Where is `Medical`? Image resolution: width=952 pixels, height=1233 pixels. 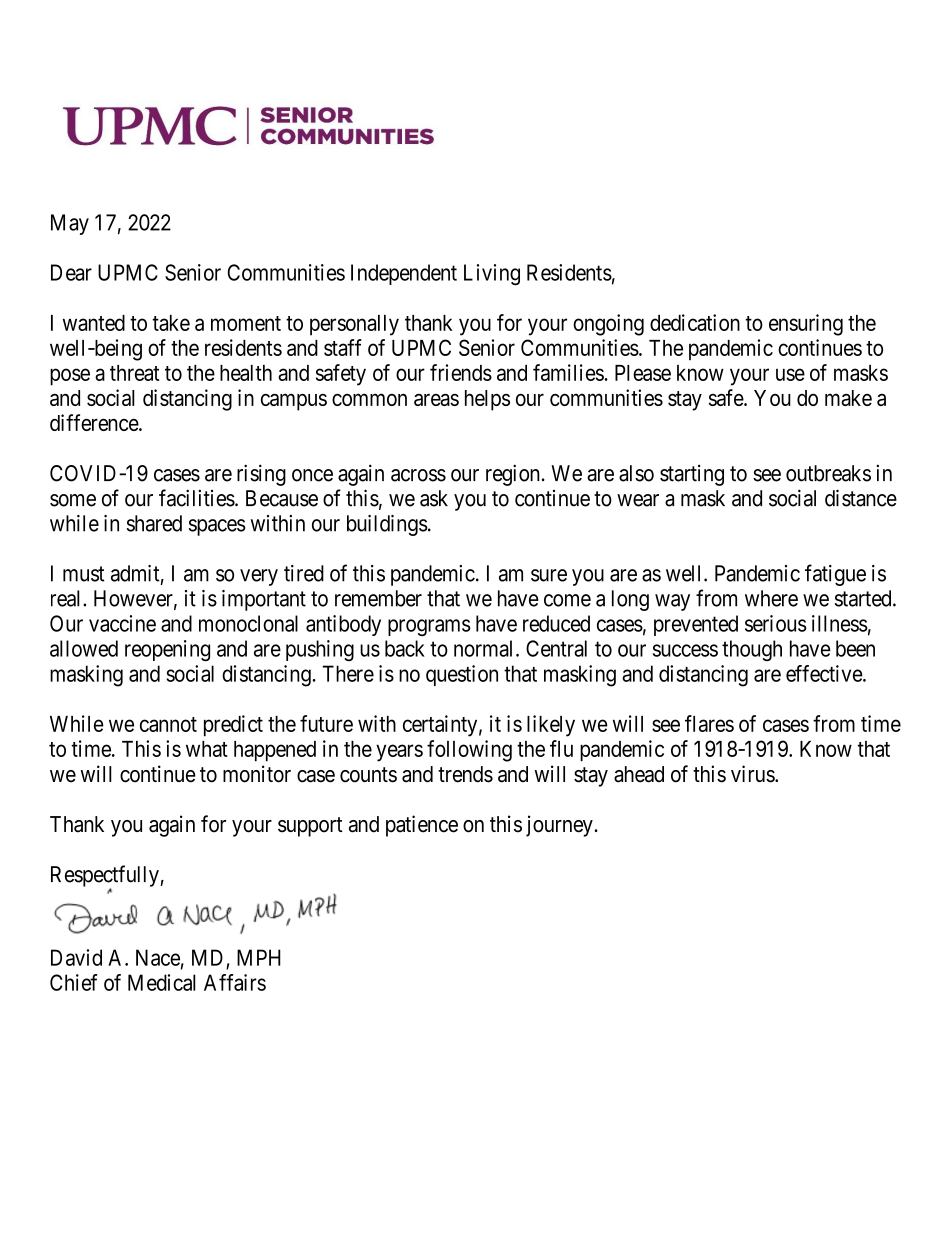
Medical is located at coordinates (162, 982).
